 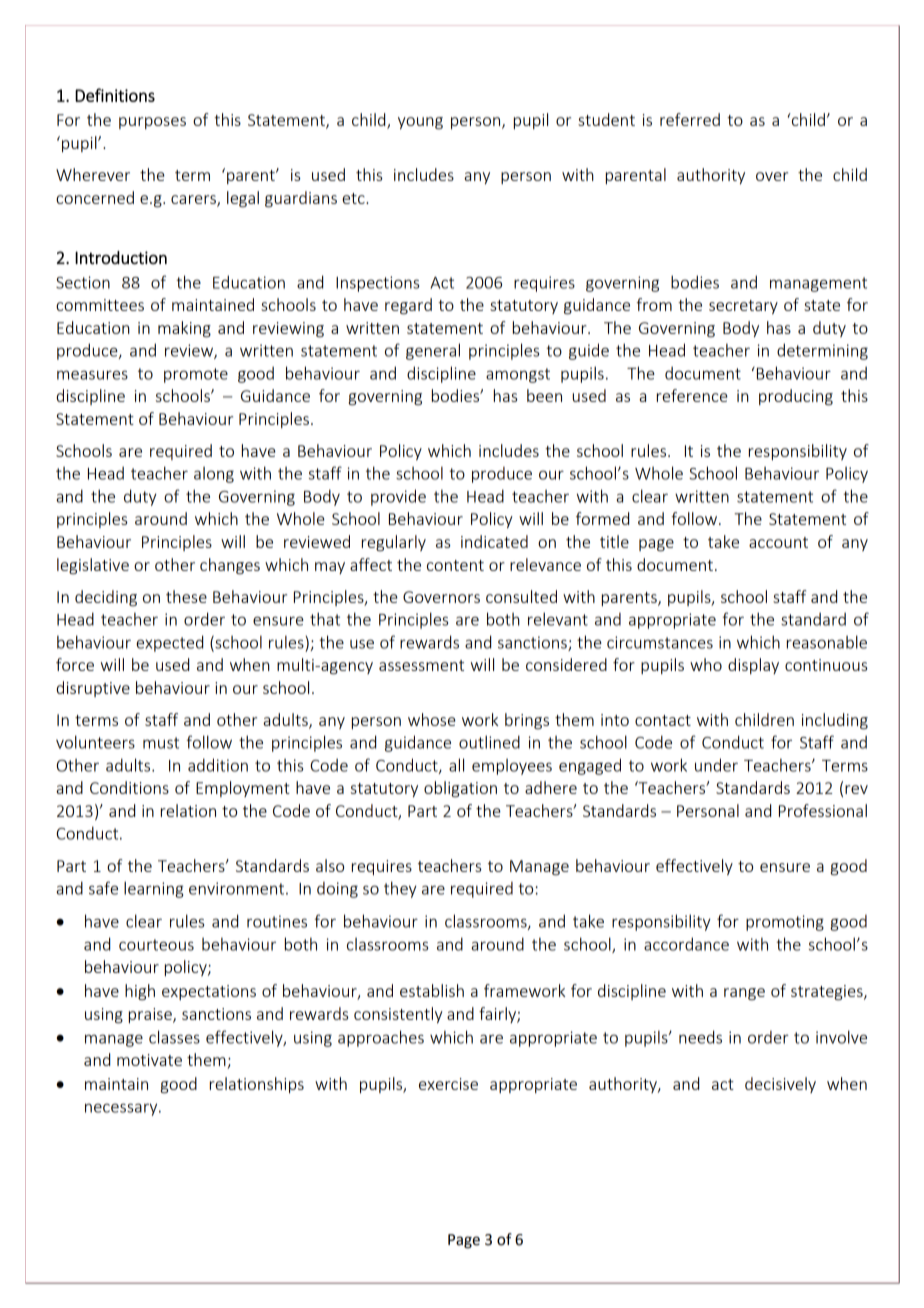 What do you see at coordinates (149, 1060) in the page?
I see `motivate` at bounding box center [149, 1060].
